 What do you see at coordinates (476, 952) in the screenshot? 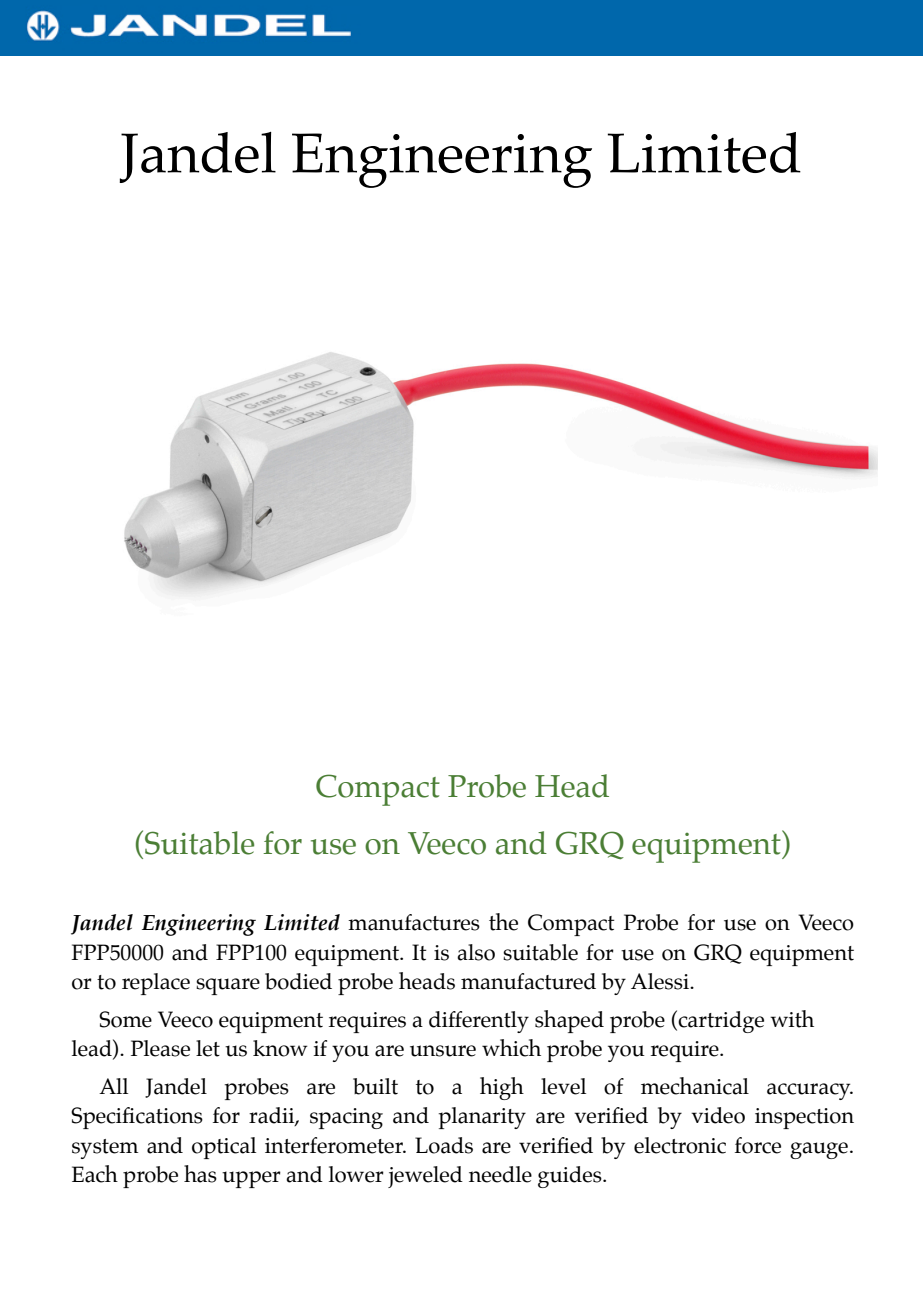
I see `also` at bounding box center [476, 952].
